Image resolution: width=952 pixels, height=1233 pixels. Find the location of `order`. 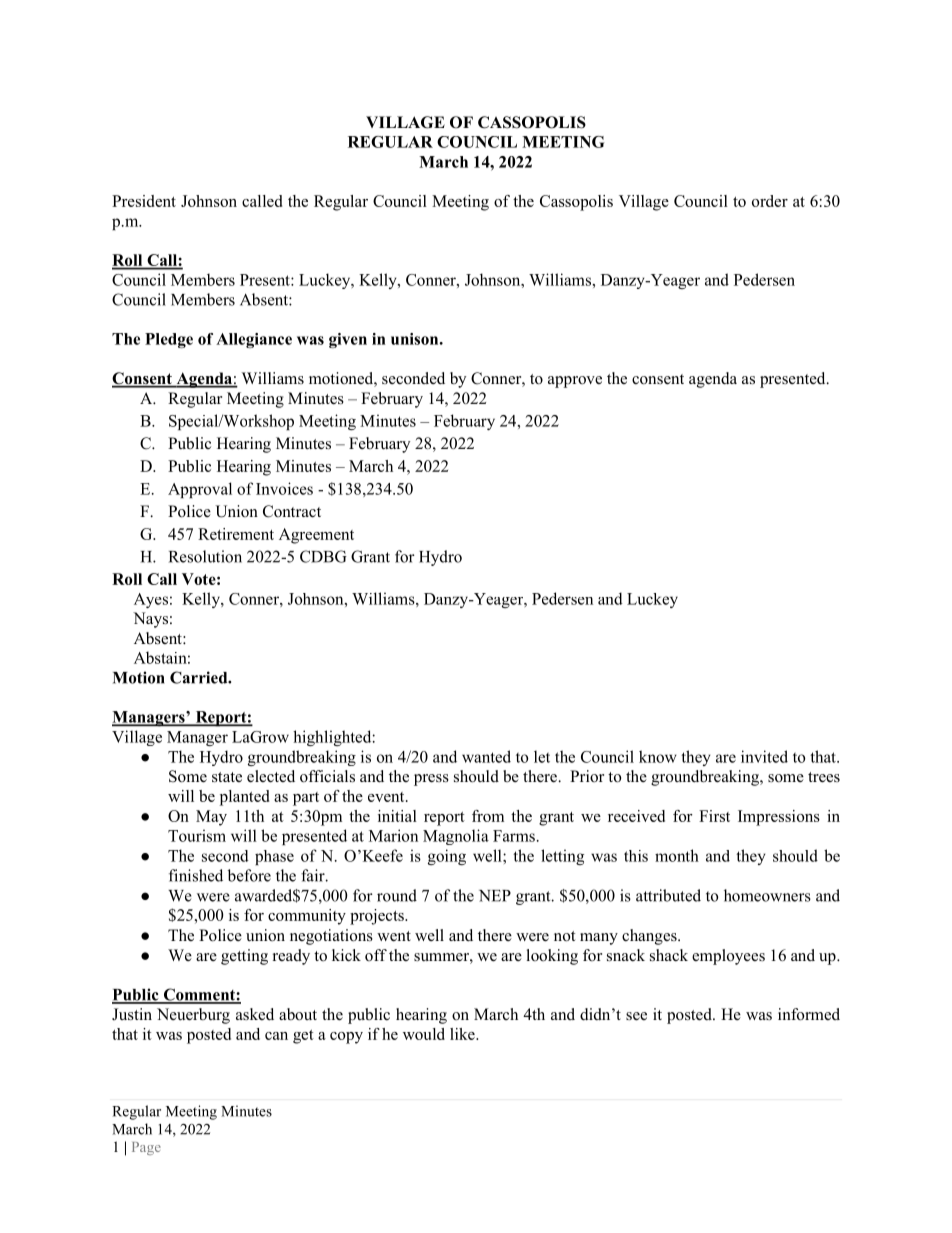

order is located at coordinates (770, 201).
